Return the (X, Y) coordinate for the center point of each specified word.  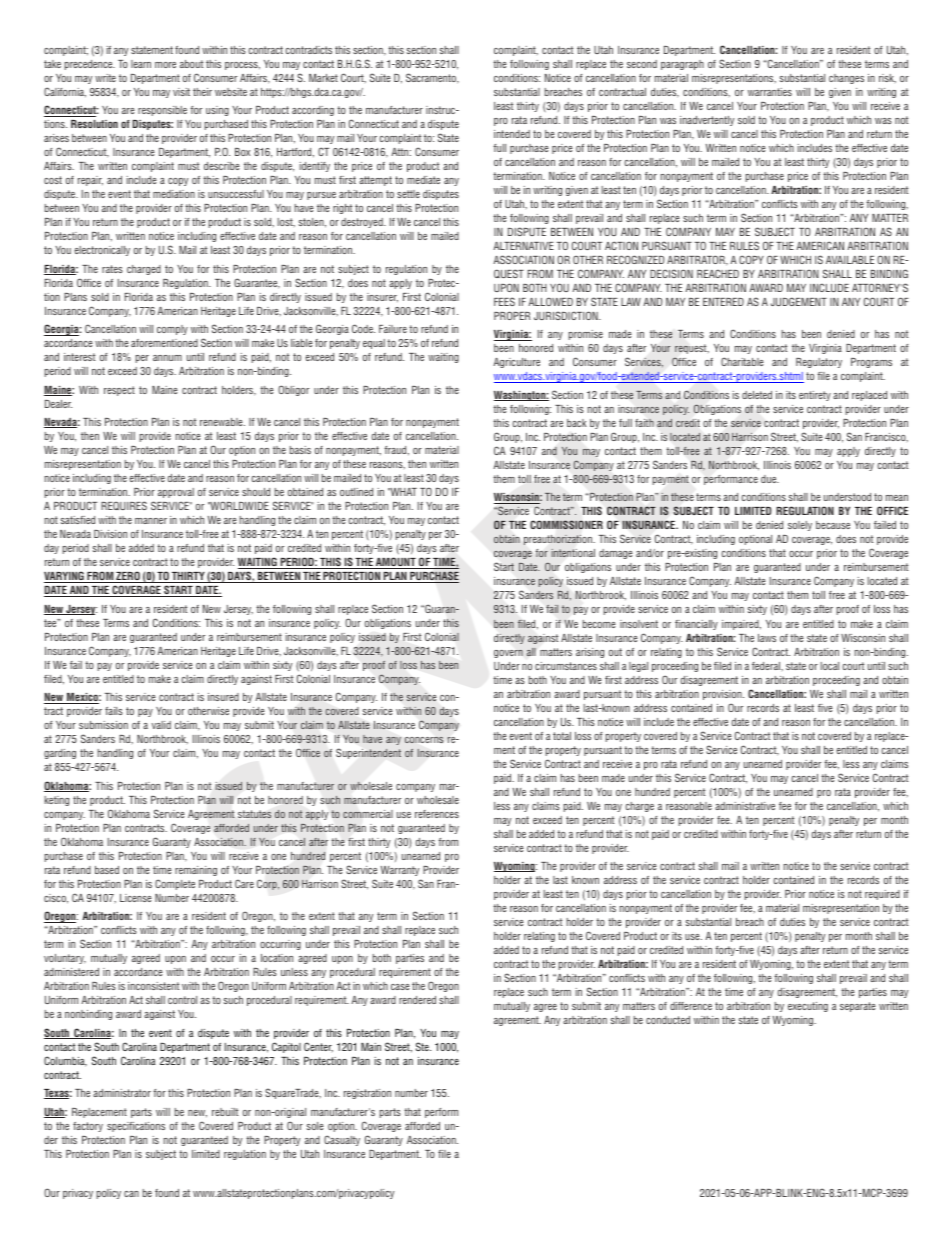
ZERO (128, 577)
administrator (122, 1093)
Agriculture (516, 363)
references (437, 814)
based (107, 870)
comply (172, 330)
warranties (770, 92)
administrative (745, 806)
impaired (741, 625)
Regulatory (819, 363)
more (165, 65)
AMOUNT (396, 563)
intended (512, 134)
